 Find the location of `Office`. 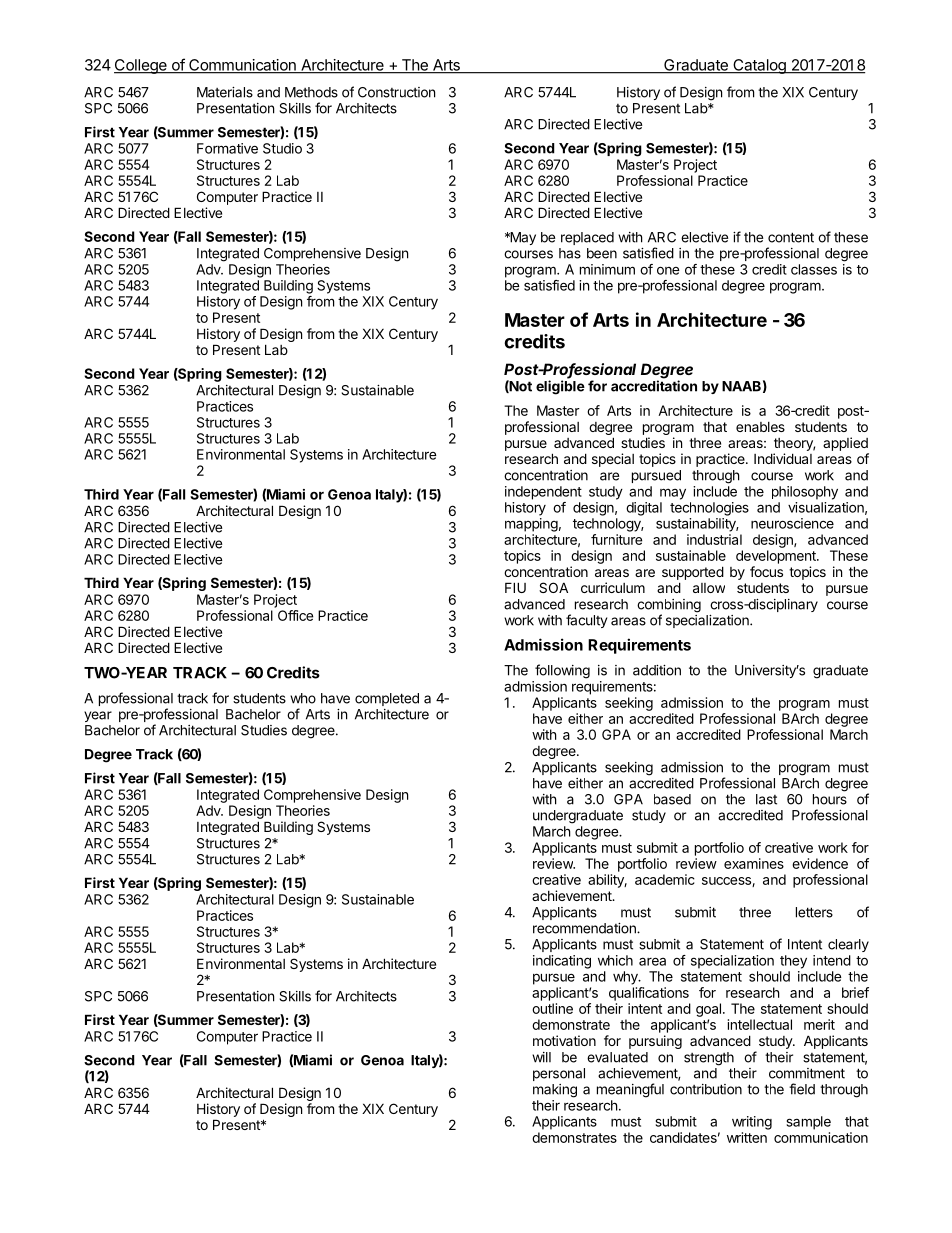

Office is located at coordinates (295, 615).
